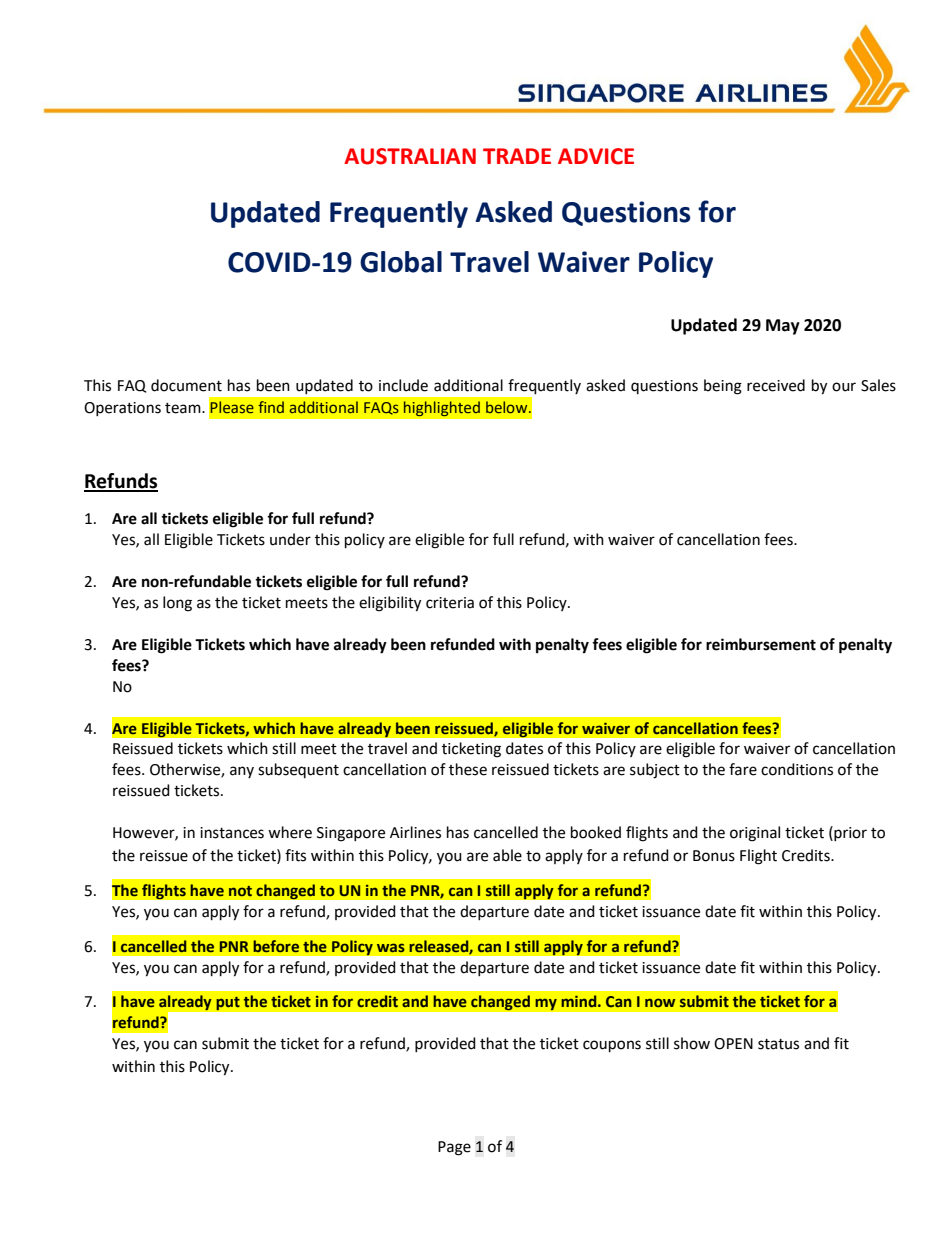 Image resolution: width=952 pixels, height=1233 pixels. I want to click on received, so click(776, 385).
